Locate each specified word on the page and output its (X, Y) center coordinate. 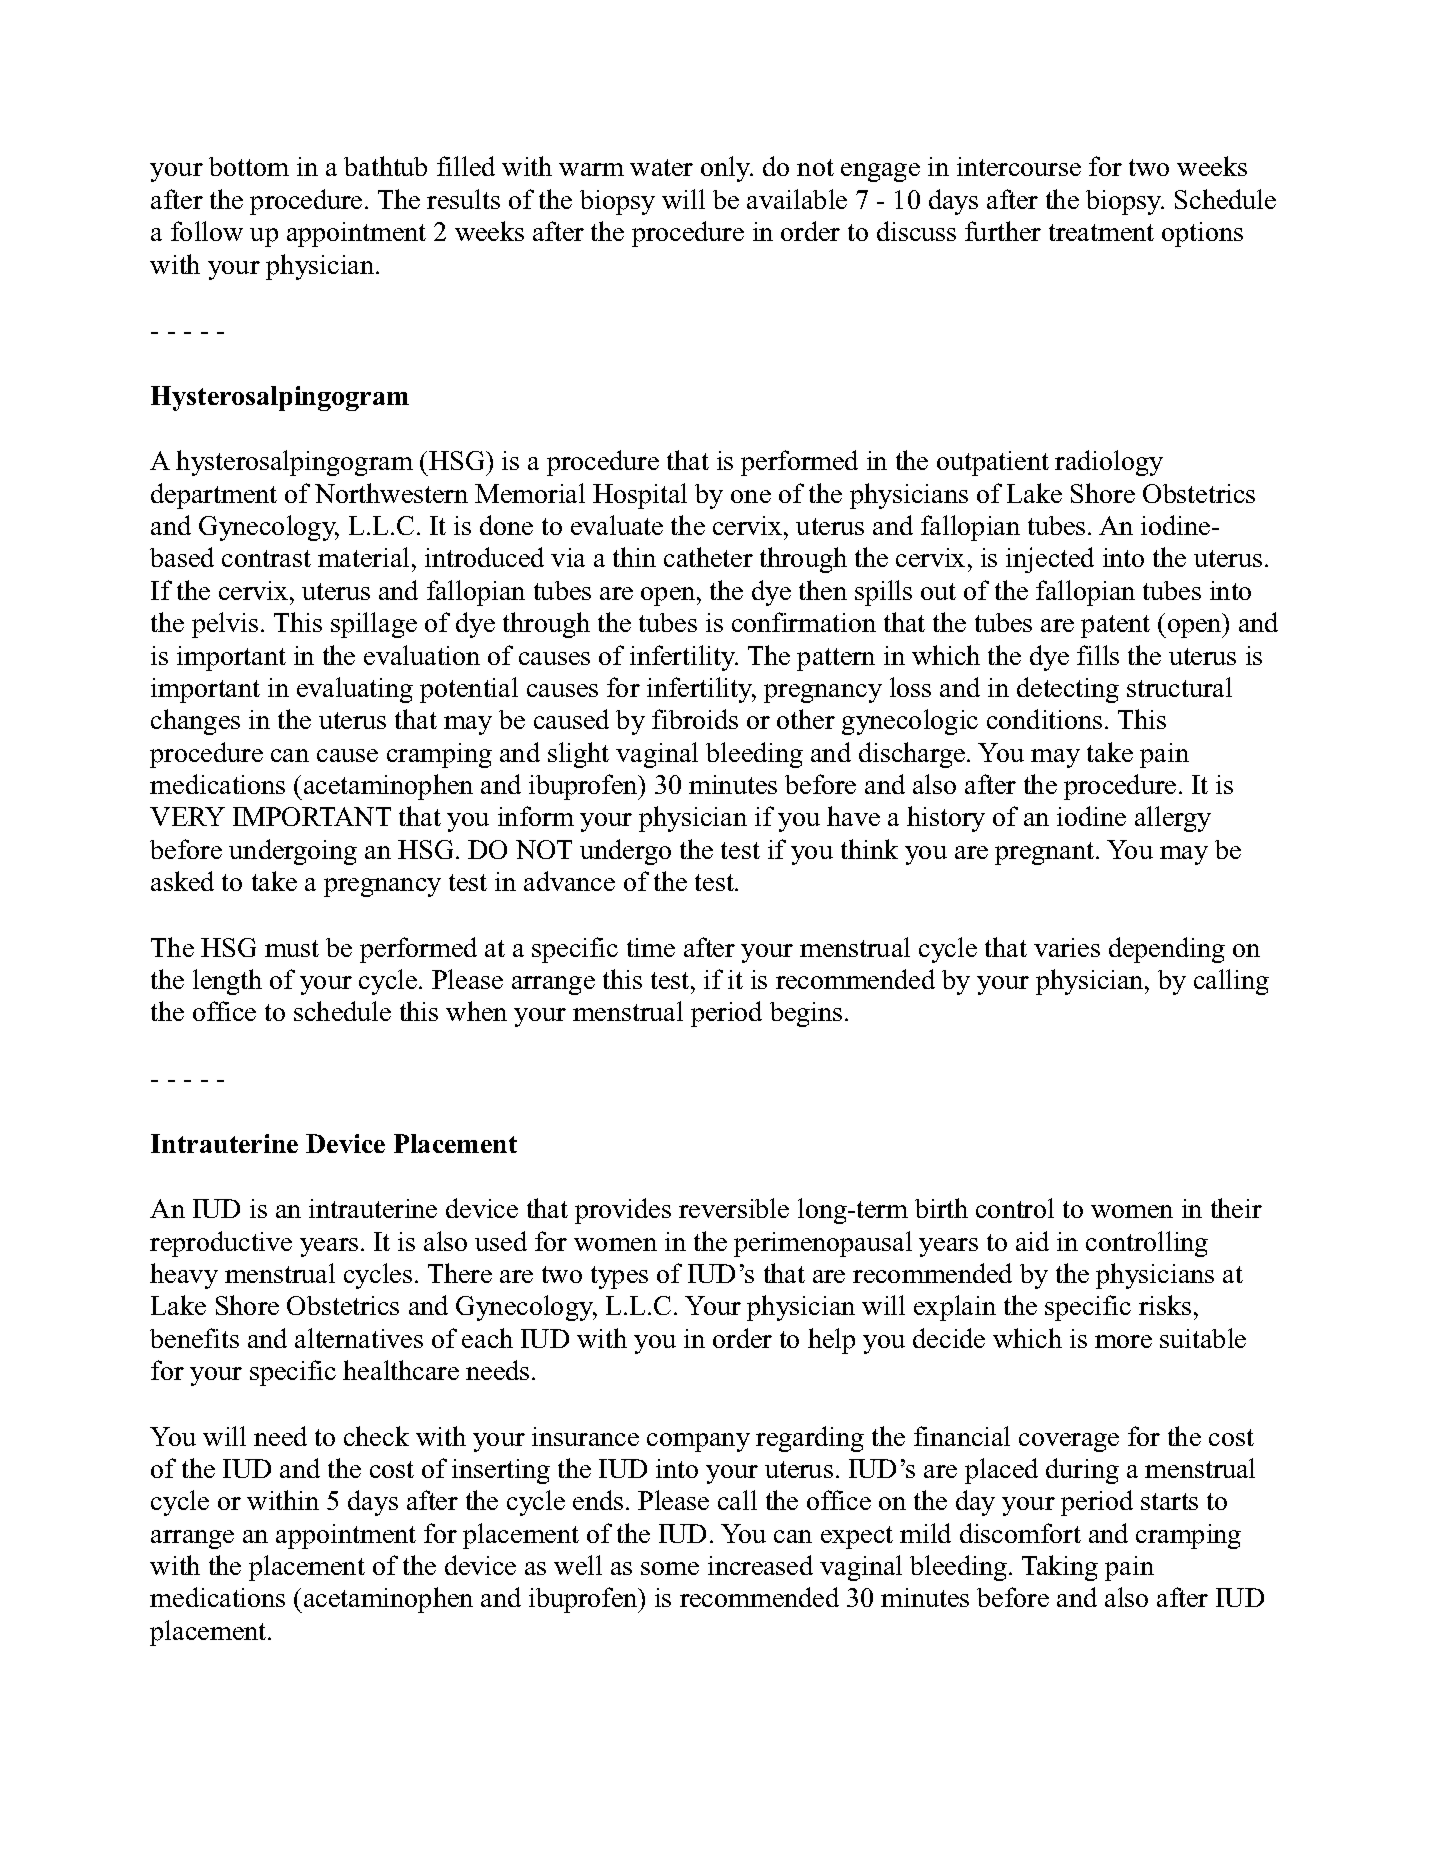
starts (1169, 1501)
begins (806, 1014)
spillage (374, 625)
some (670, 1568)
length (227, 982)
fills (1098, 655)
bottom (249, 166)
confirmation (804, 622)
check (376, 1436)
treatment (1101, 232)
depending (1167, 950)
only (727, 169)
